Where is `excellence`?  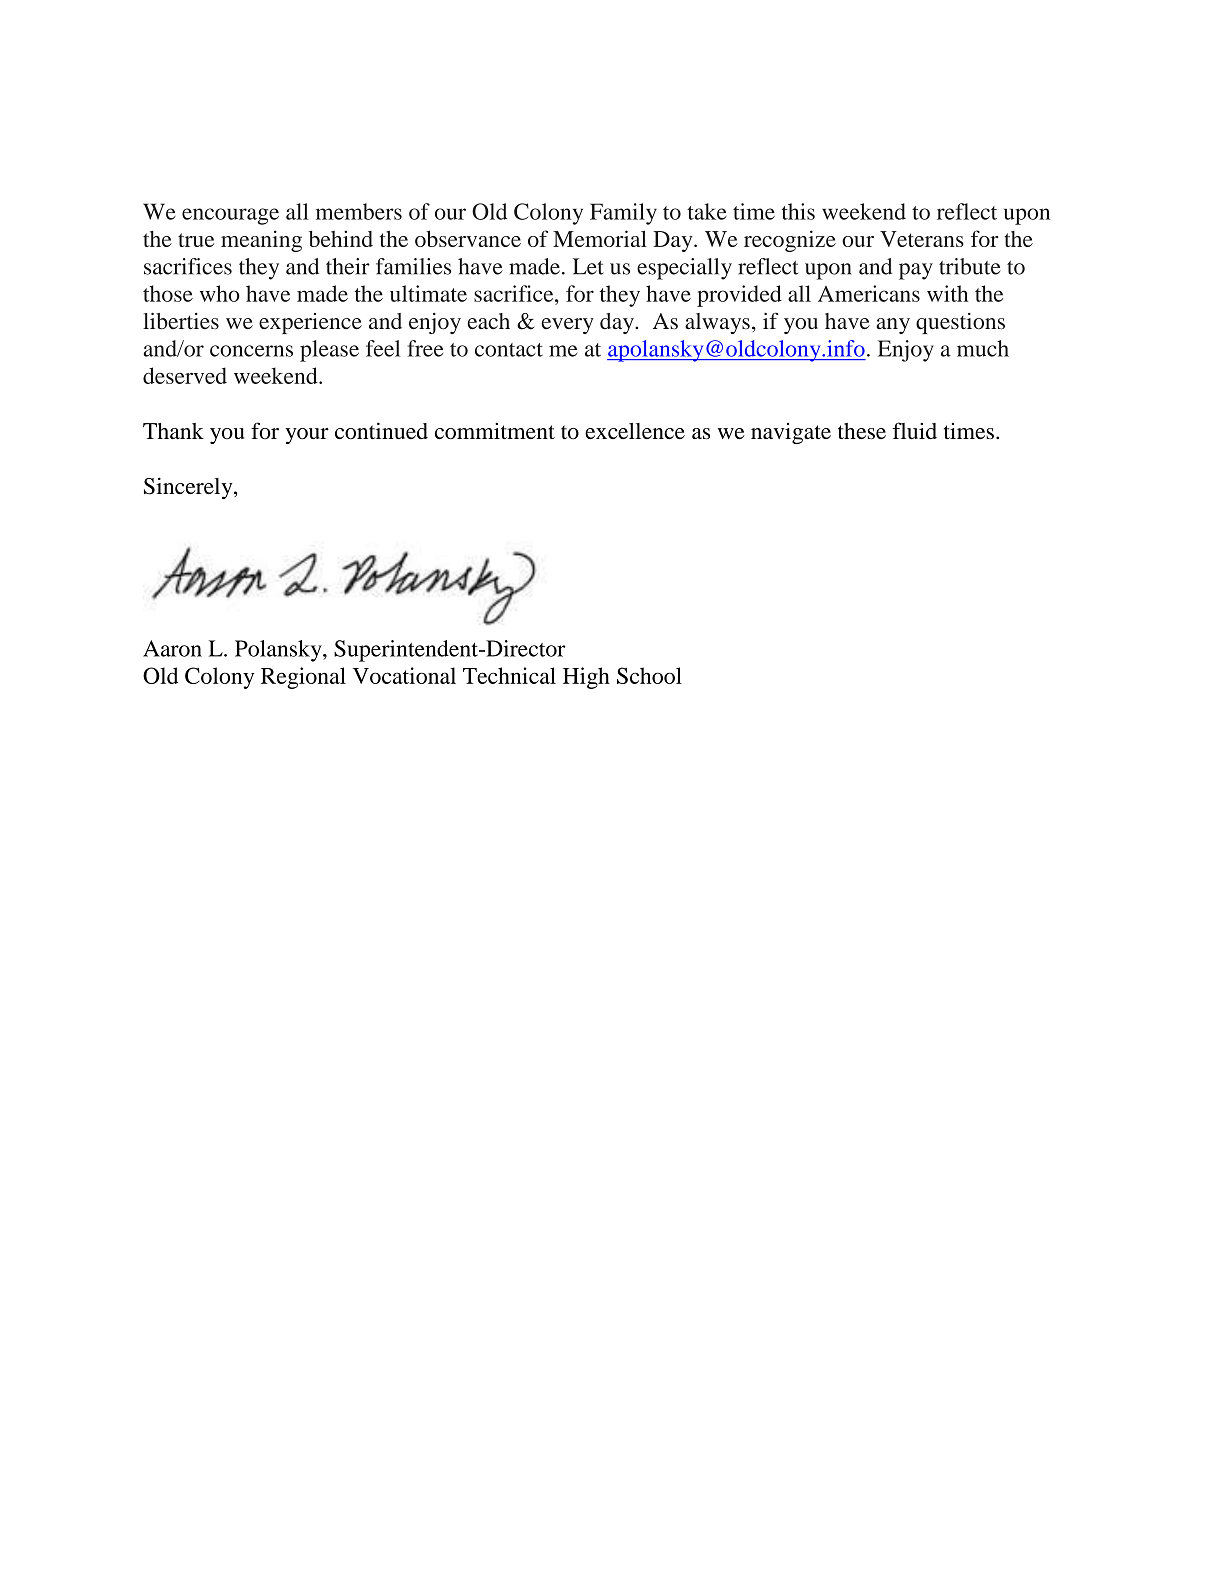 excellence is located at coordinates (635, 431).
